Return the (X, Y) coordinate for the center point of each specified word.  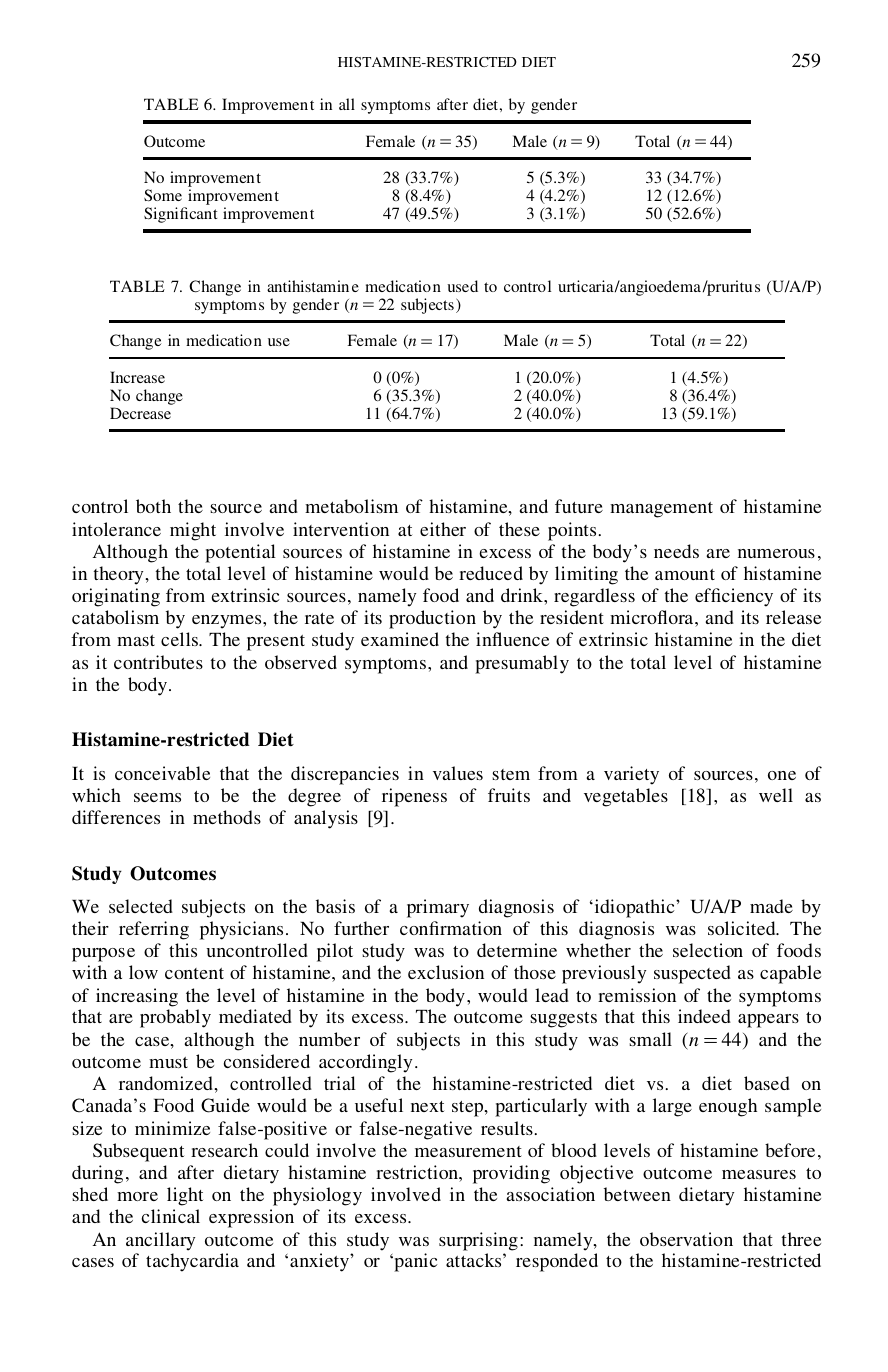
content (194, 973)
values (458, 773)
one (782, 775)
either (443, 529)
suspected (692, 974)
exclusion (446, 972)
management (661, 510)
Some (163, 195)
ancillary (160, 1241)
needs (676, 551)
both (153, 506)
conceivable (162, 773)
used (462, 286)
